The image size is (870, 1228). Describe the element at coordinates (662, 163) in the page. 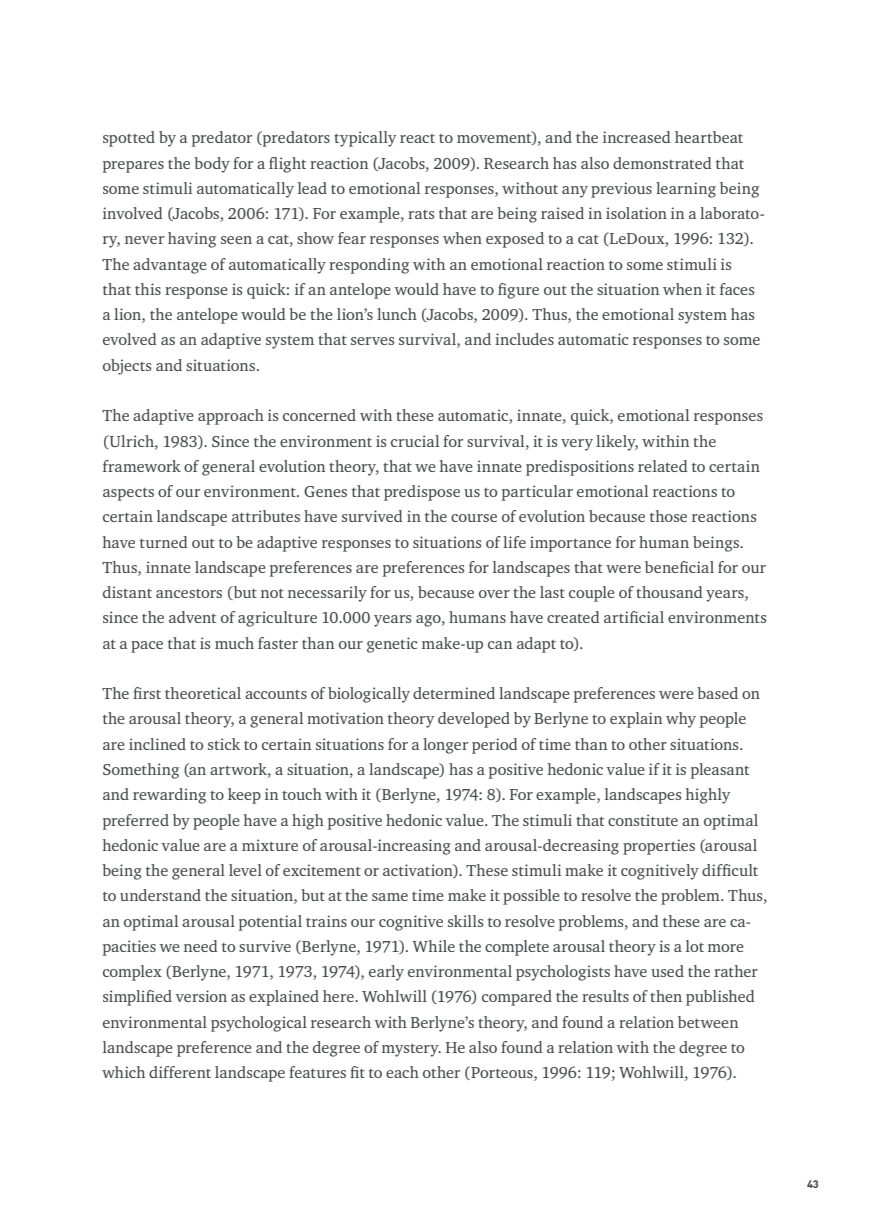

I see `demonstrated` at that location.
